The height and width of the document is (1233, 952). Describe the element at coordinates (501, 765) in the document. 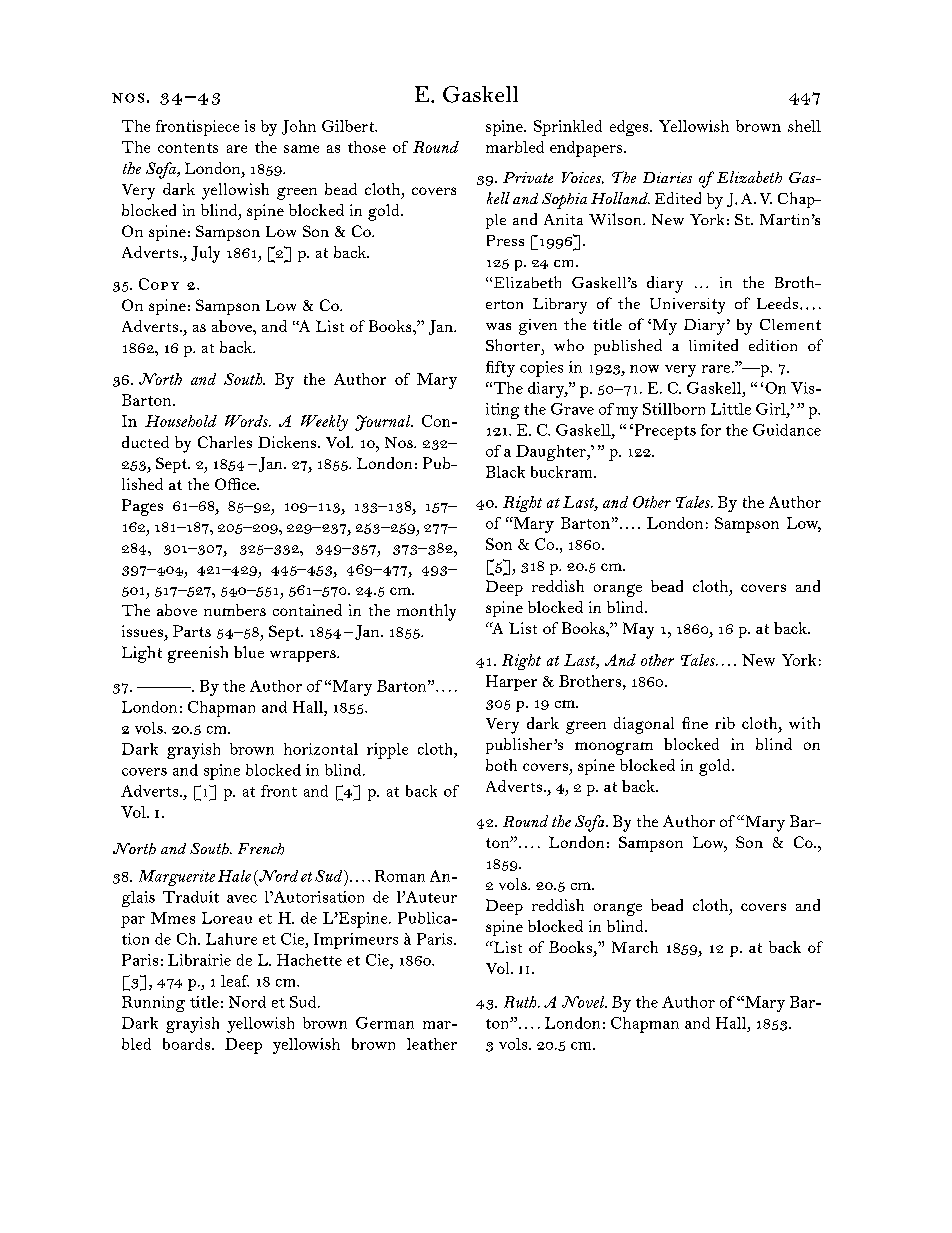

I see `both` at that location.
